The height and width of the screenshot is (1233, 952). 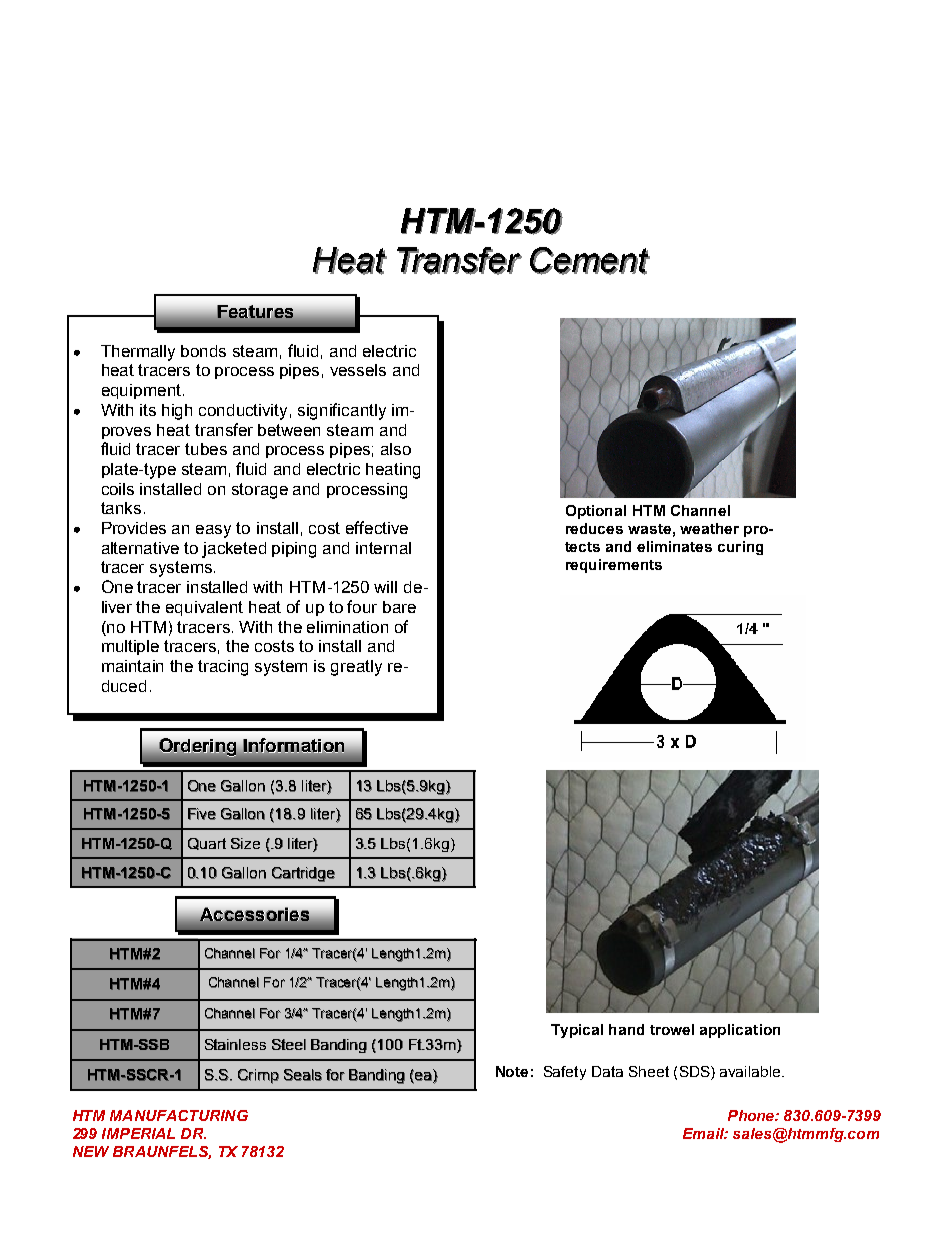 What do you see at coordinates (179, 1115) in the screenshot?
I see `MANUFACTURING` at bounding box center [179, 1115].
